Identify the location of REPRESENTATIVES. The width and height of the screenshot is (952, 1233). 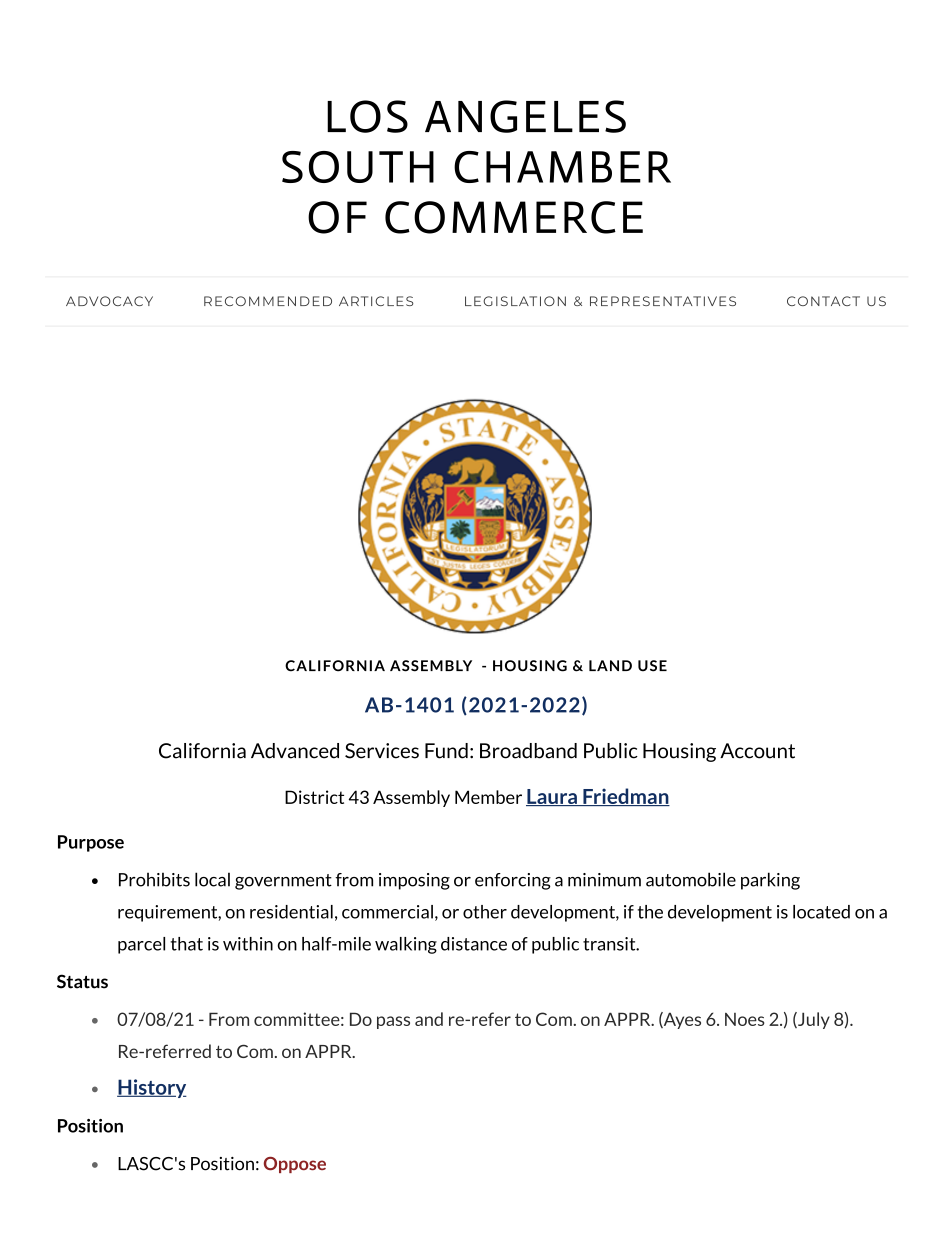
(663, 301).
